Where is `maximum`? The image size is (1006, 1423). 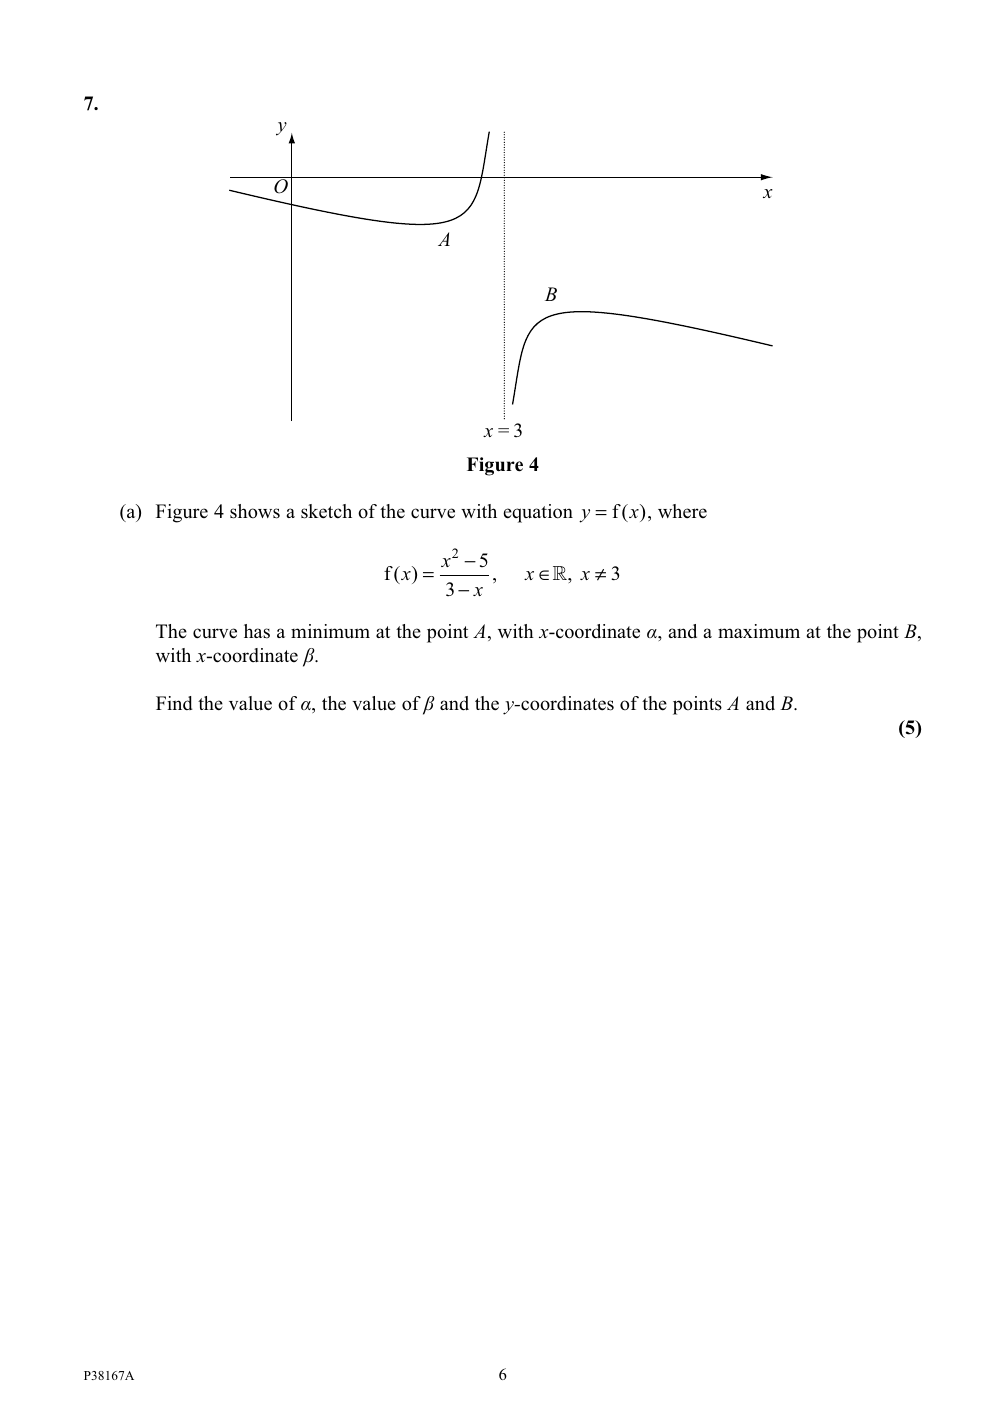 maximum is located at coordinates (759, 631).
